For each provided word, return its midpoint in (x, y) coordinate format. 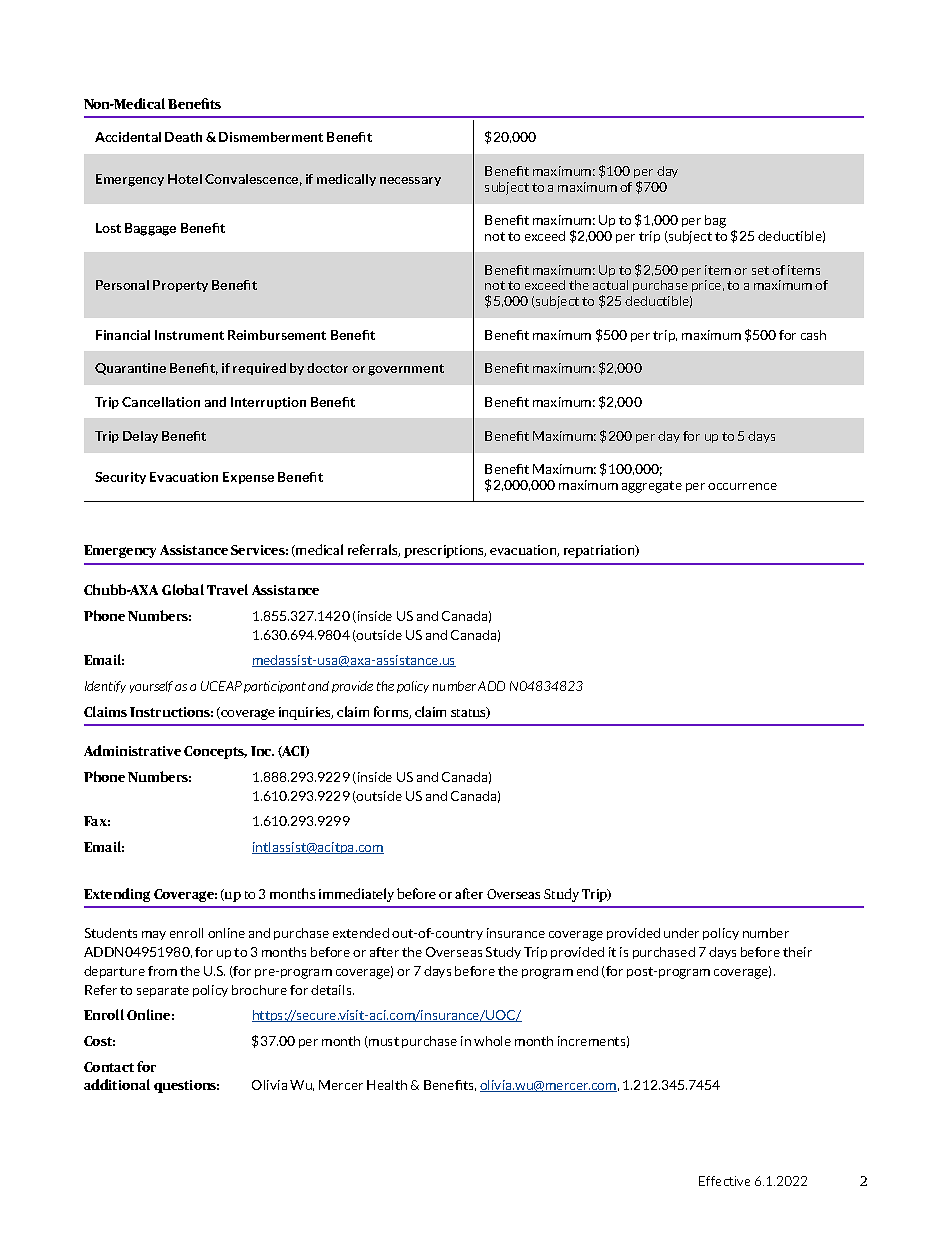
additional (117, 1084)
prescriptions (445, 551)
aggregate (652, 487)
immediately (356, 895)
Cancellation (161, 402)
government (406, 370)
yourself (151, 687)
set (760, 270)
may (154, 935)
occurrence (742, 486)
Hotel (185, 179)
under (681, 933)
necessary (410, 181)
